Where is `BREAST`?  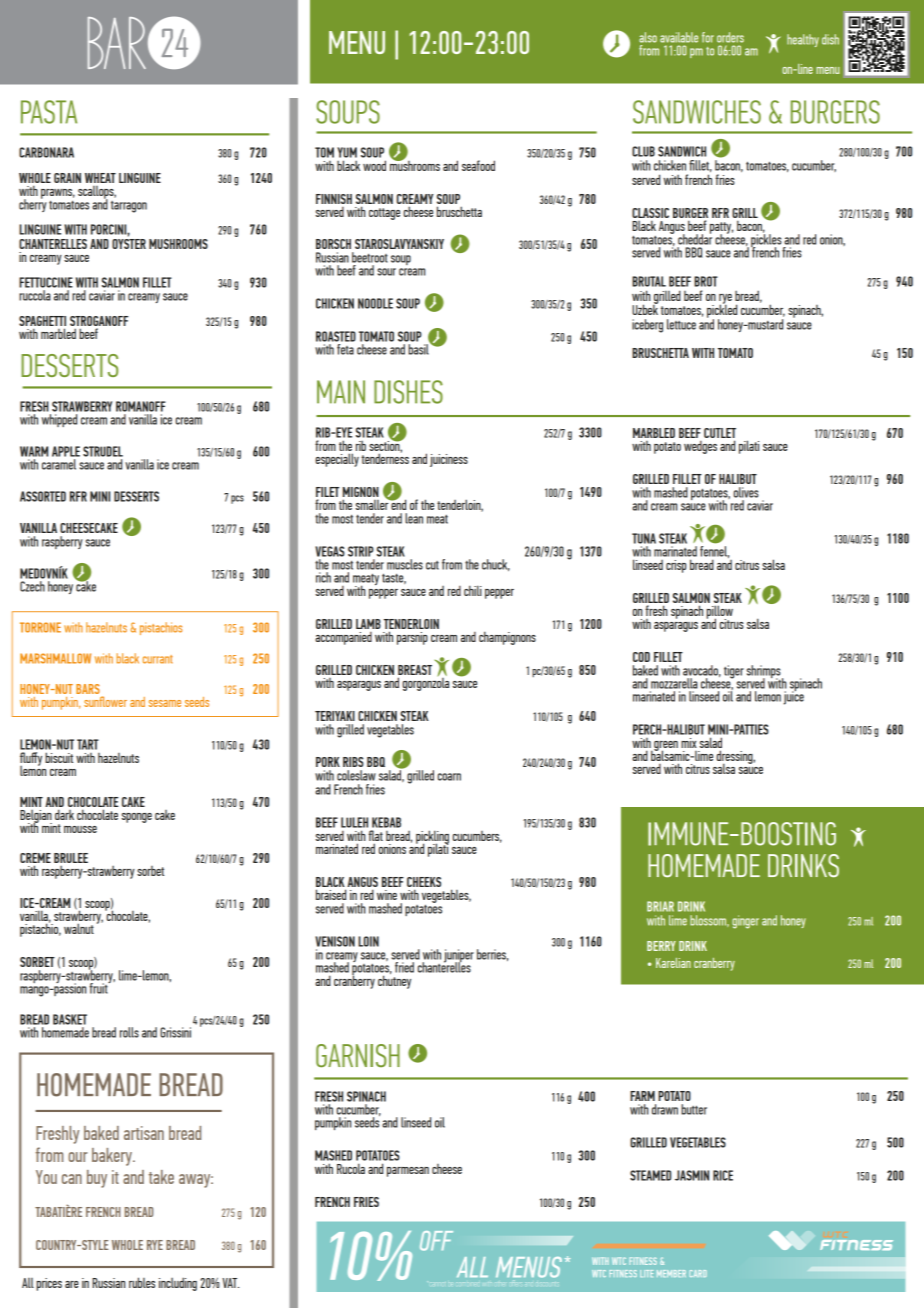 BREAST is located at coordinates (415, 671).
